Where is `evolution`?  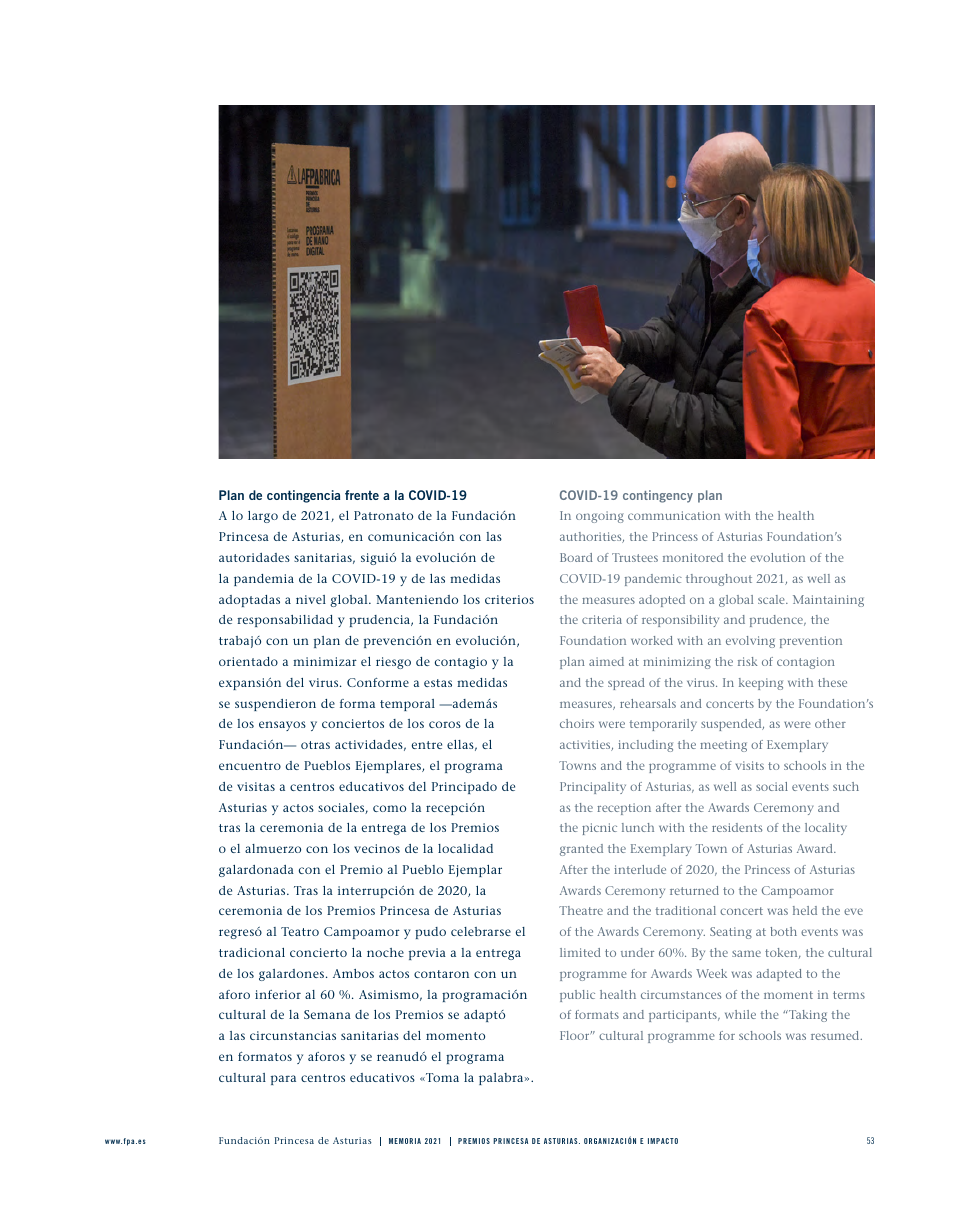 evolution is located at coordinates (777, 557).
